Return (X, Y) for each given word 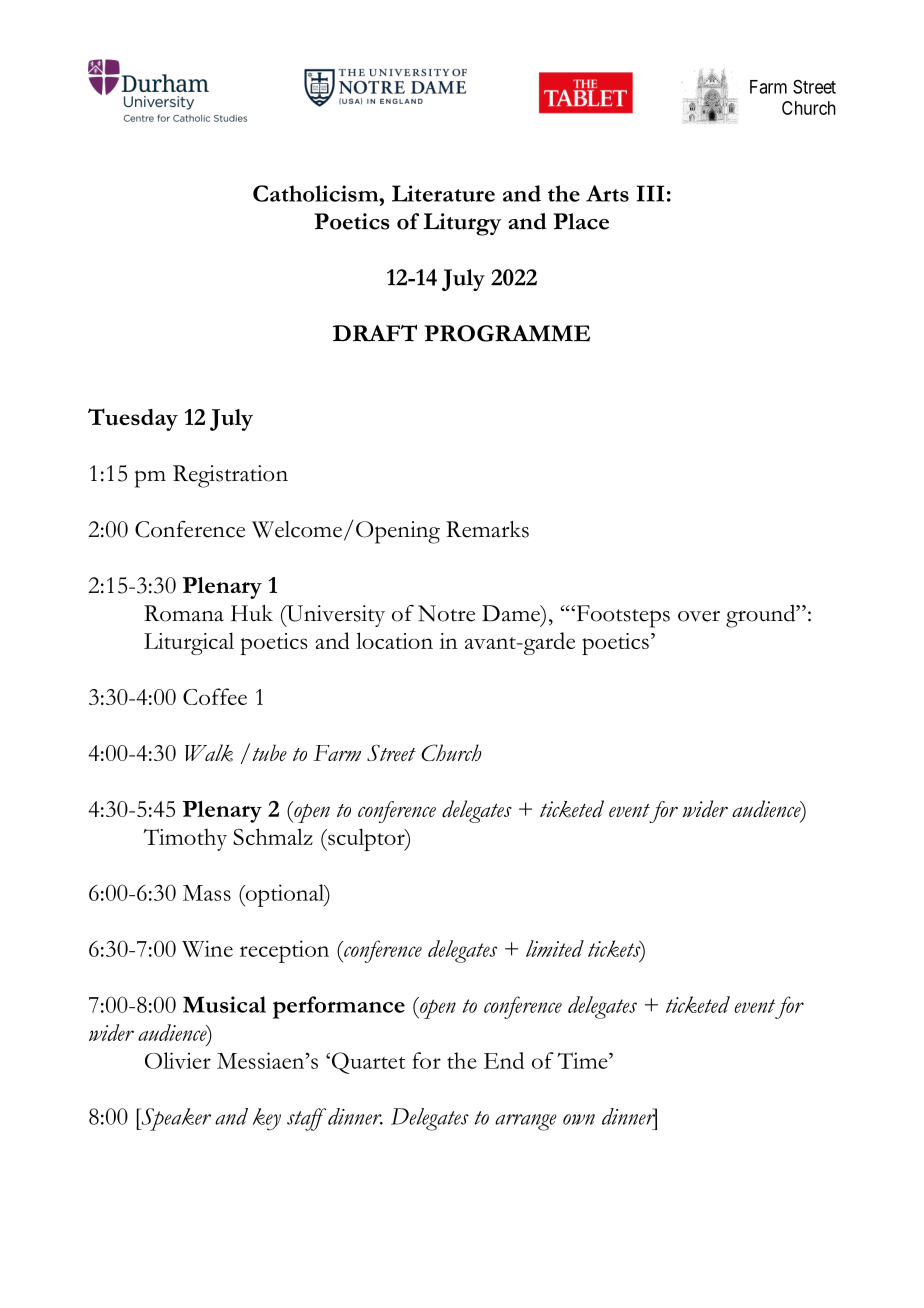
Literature (443, 193)
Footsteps (622, 616)
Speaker (175, 1119)
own (579, 1119)
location (394, 640)
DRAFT (375, 333)
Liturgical (189, 643)
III (650, 193)
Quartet (368, 1063)
